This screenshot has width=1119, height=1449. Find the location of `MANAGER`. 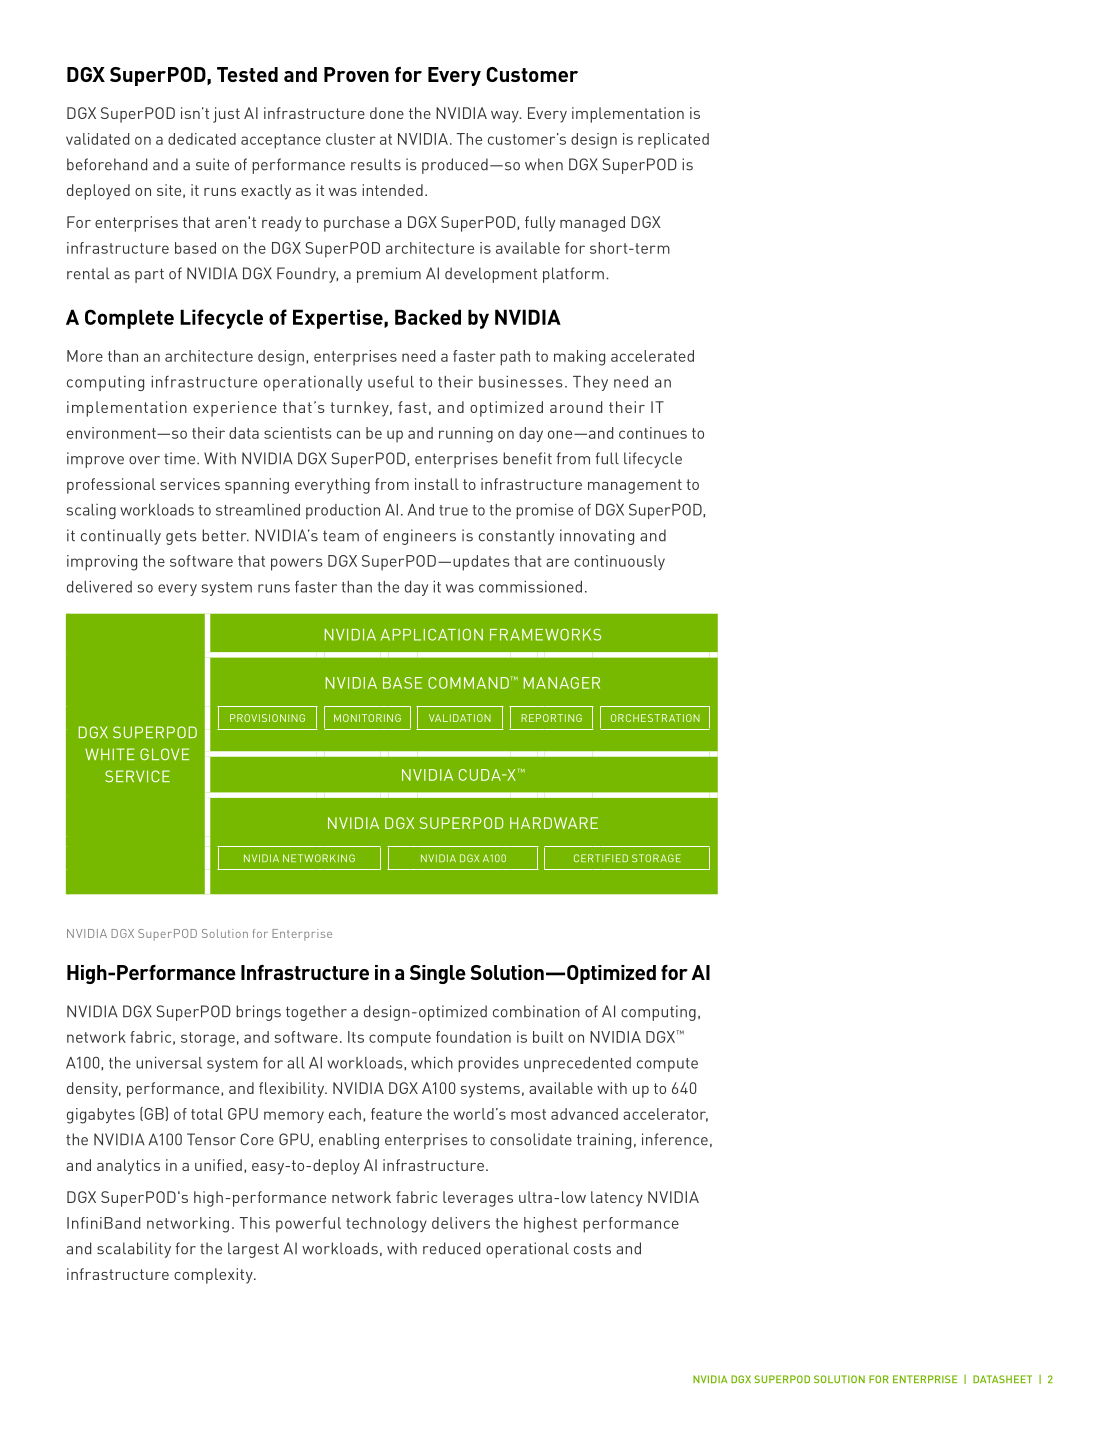

MANAGER is located at coordinates (562, 683).
